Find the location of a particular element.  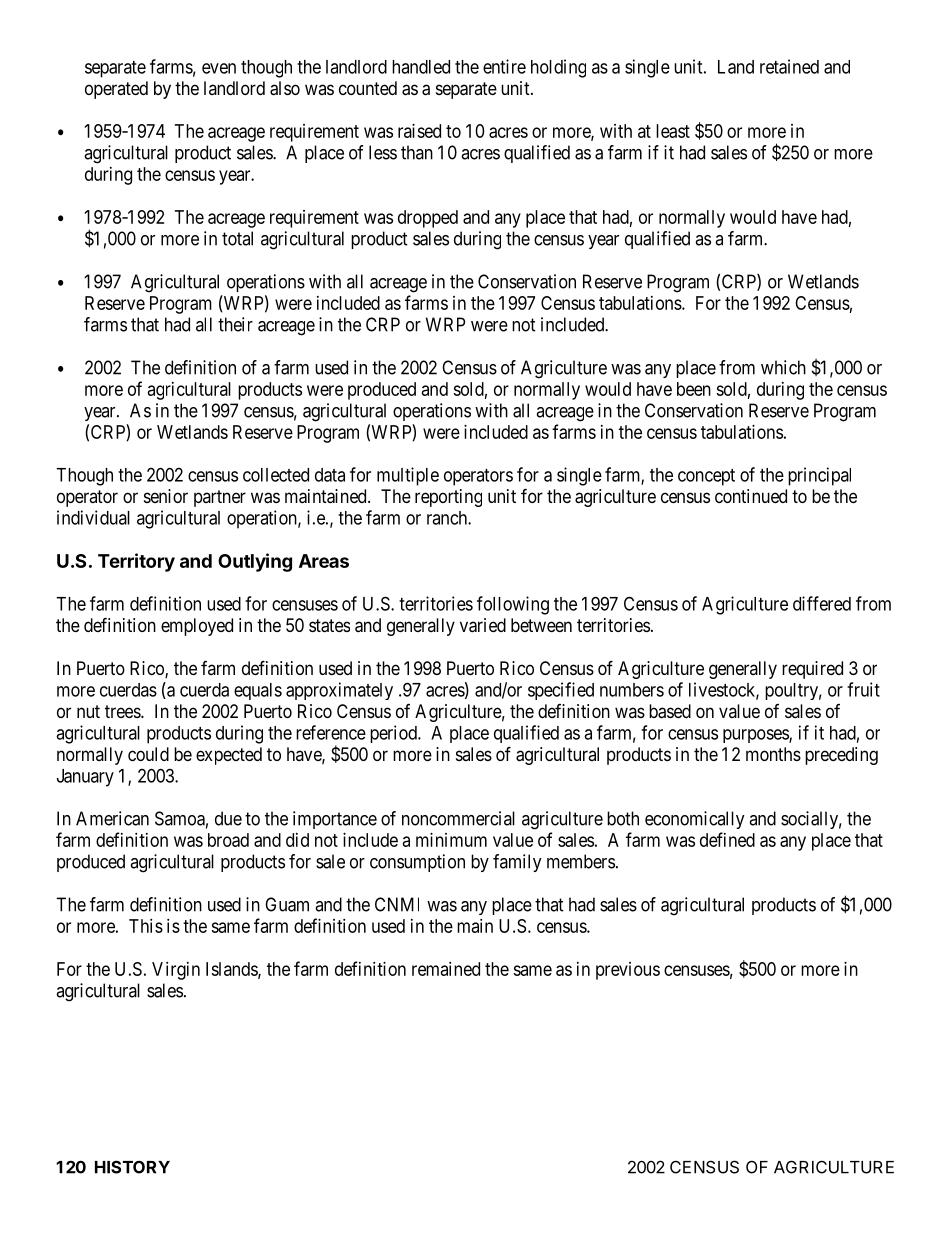

entire is located at coordinates (504, 66).
